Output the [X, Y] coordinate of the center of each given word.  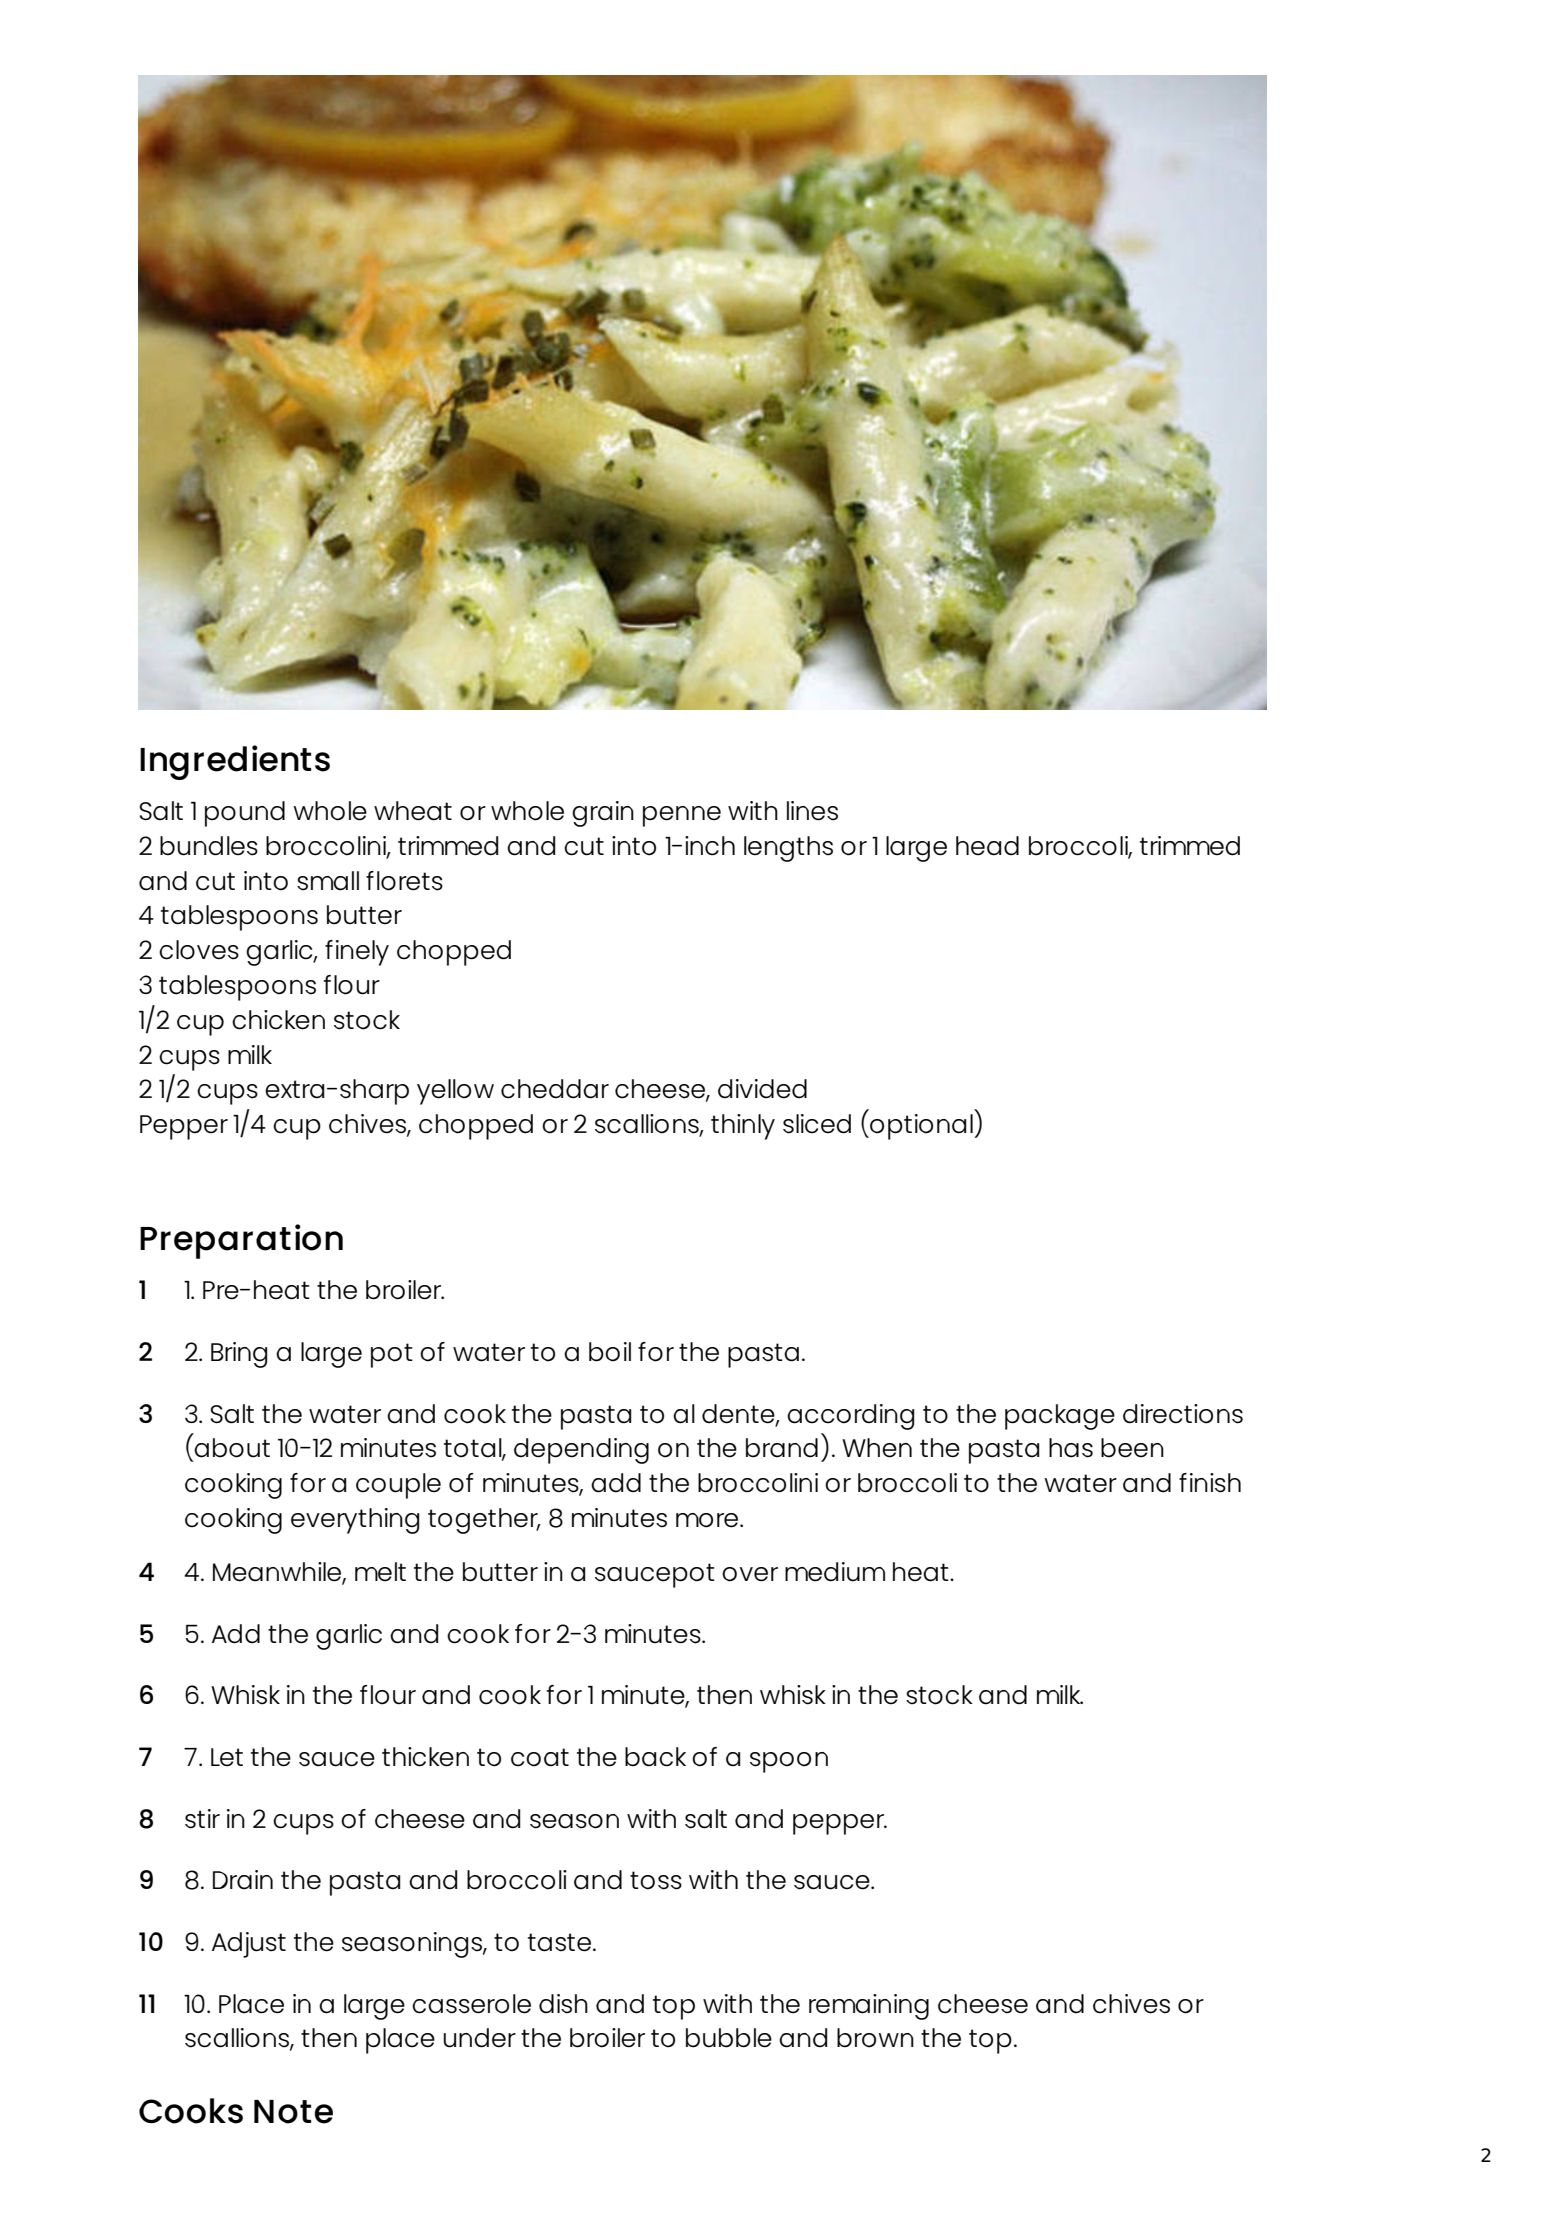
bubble [729, 2038]
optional [921, 1127]
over [750, 1574]
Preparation [241, 1241]
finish [1210, 1483]
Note [293, 2112]
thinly [743, 1127]
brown [875, 2038]
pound [245, 814]
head [987, 846]
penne [682, 816]
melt [380, 1572]
